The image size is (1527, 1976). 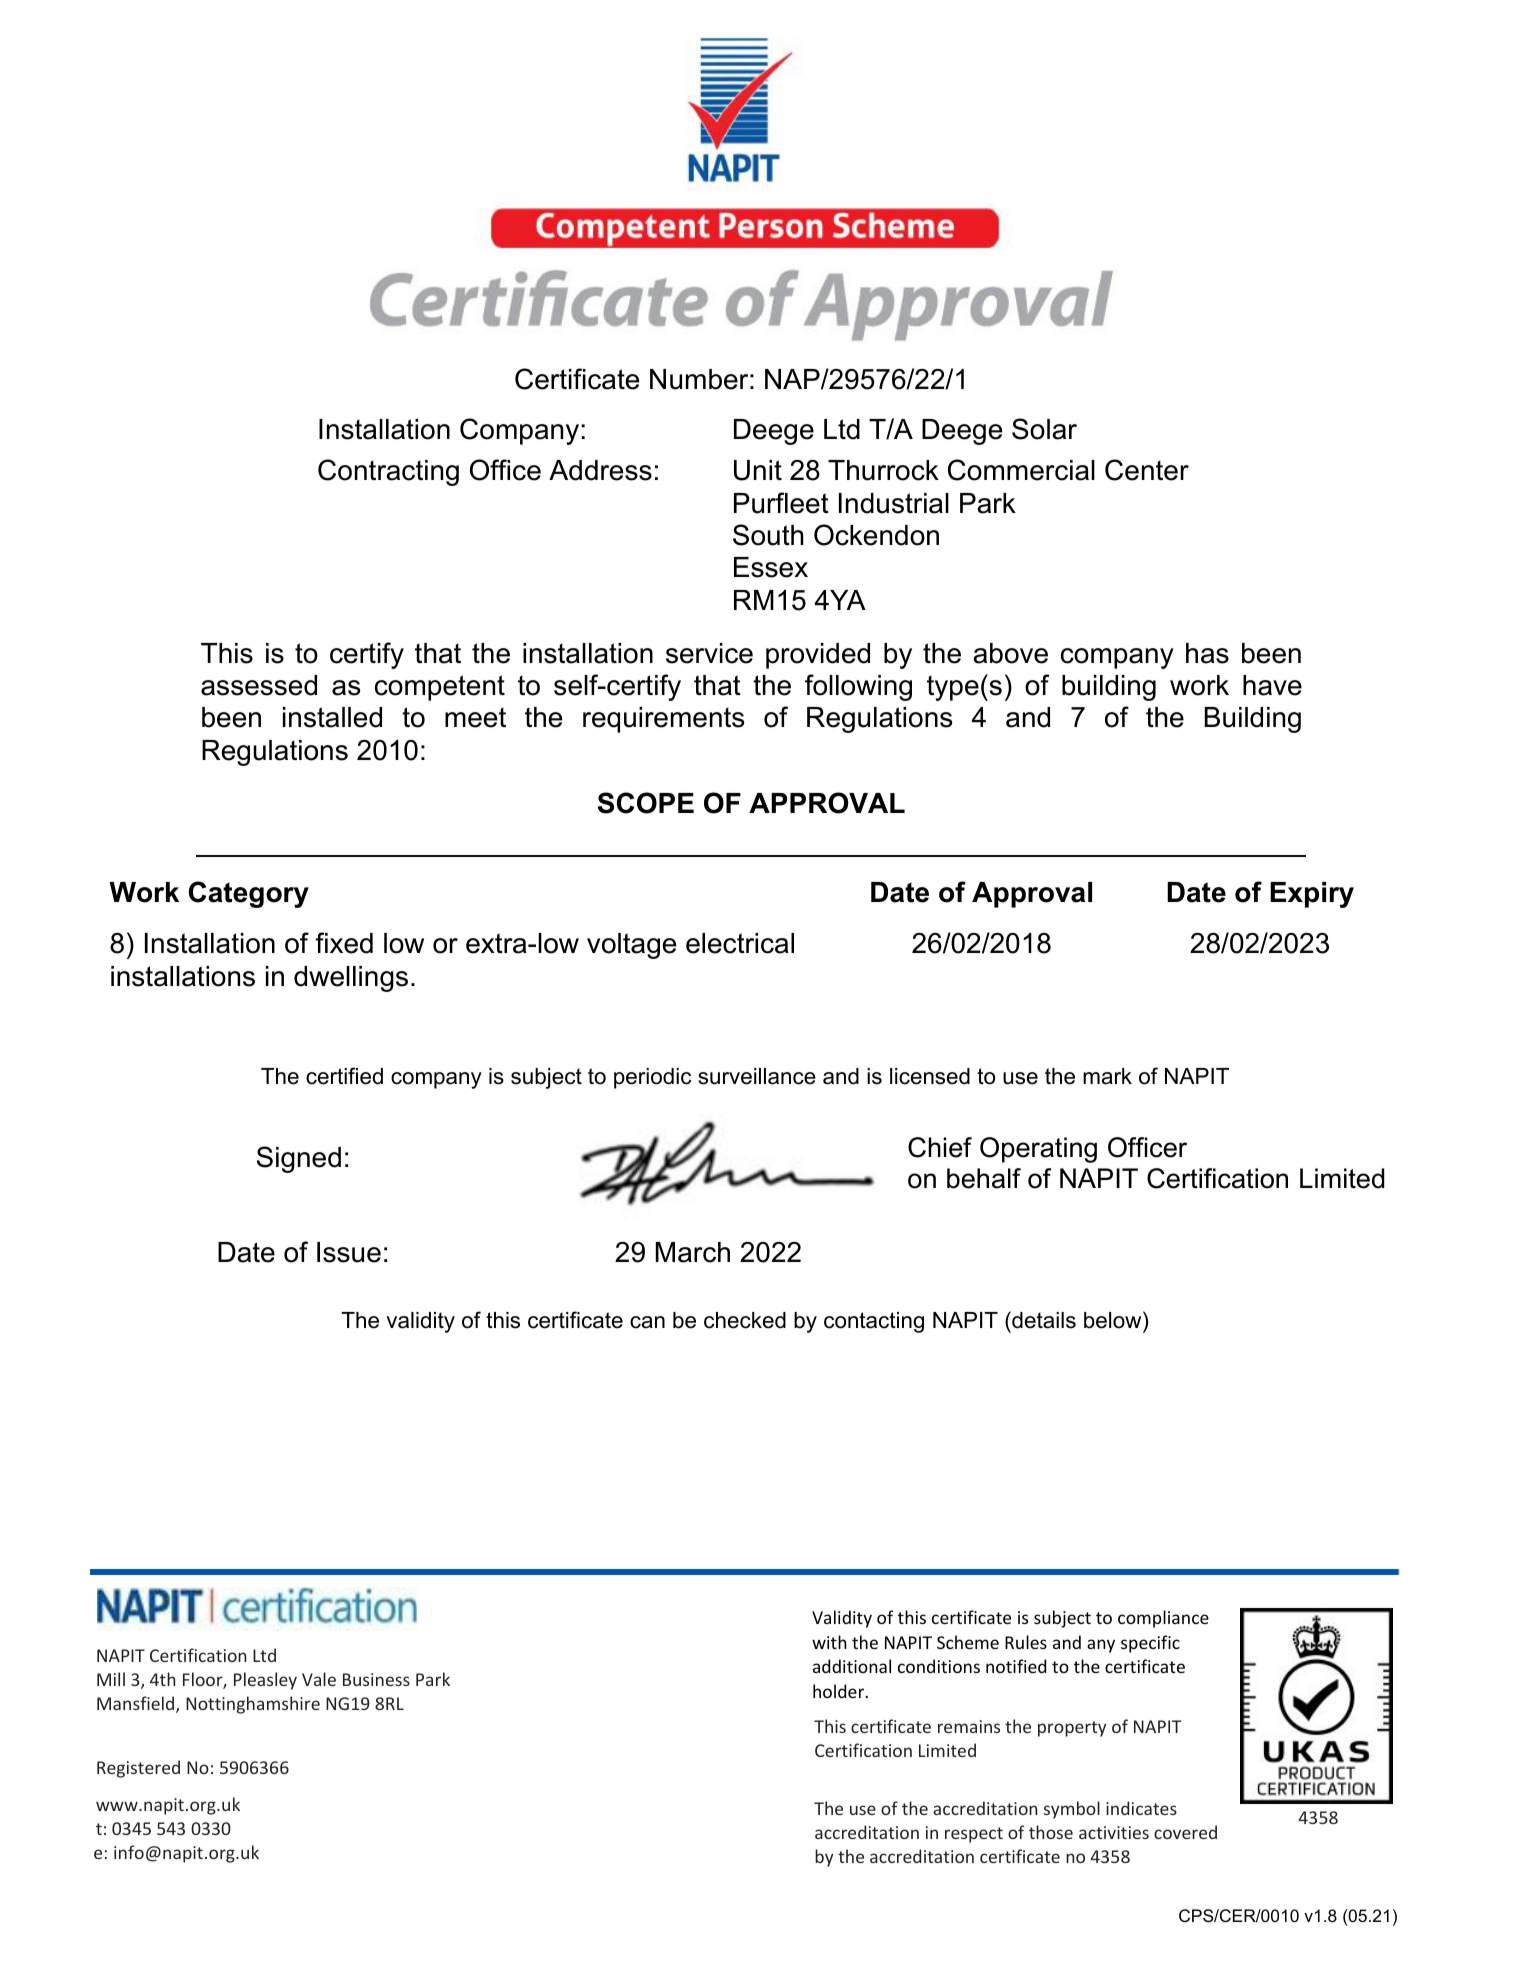 What do you see at coordinates (388, 472) in the screenshot?
I see `Contracting` at bounding box center [388, 472].
